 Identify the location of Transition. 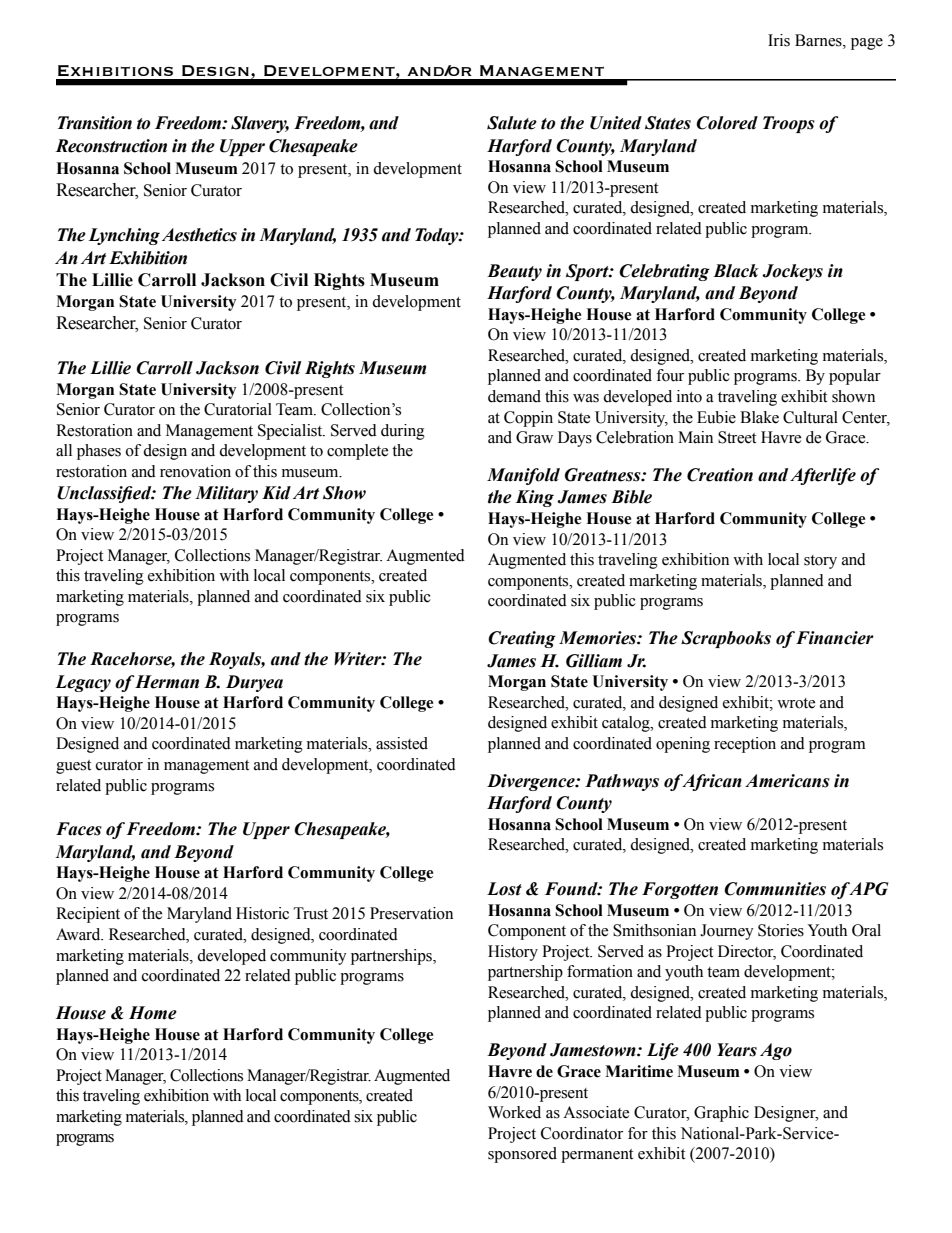
(95, 123).
